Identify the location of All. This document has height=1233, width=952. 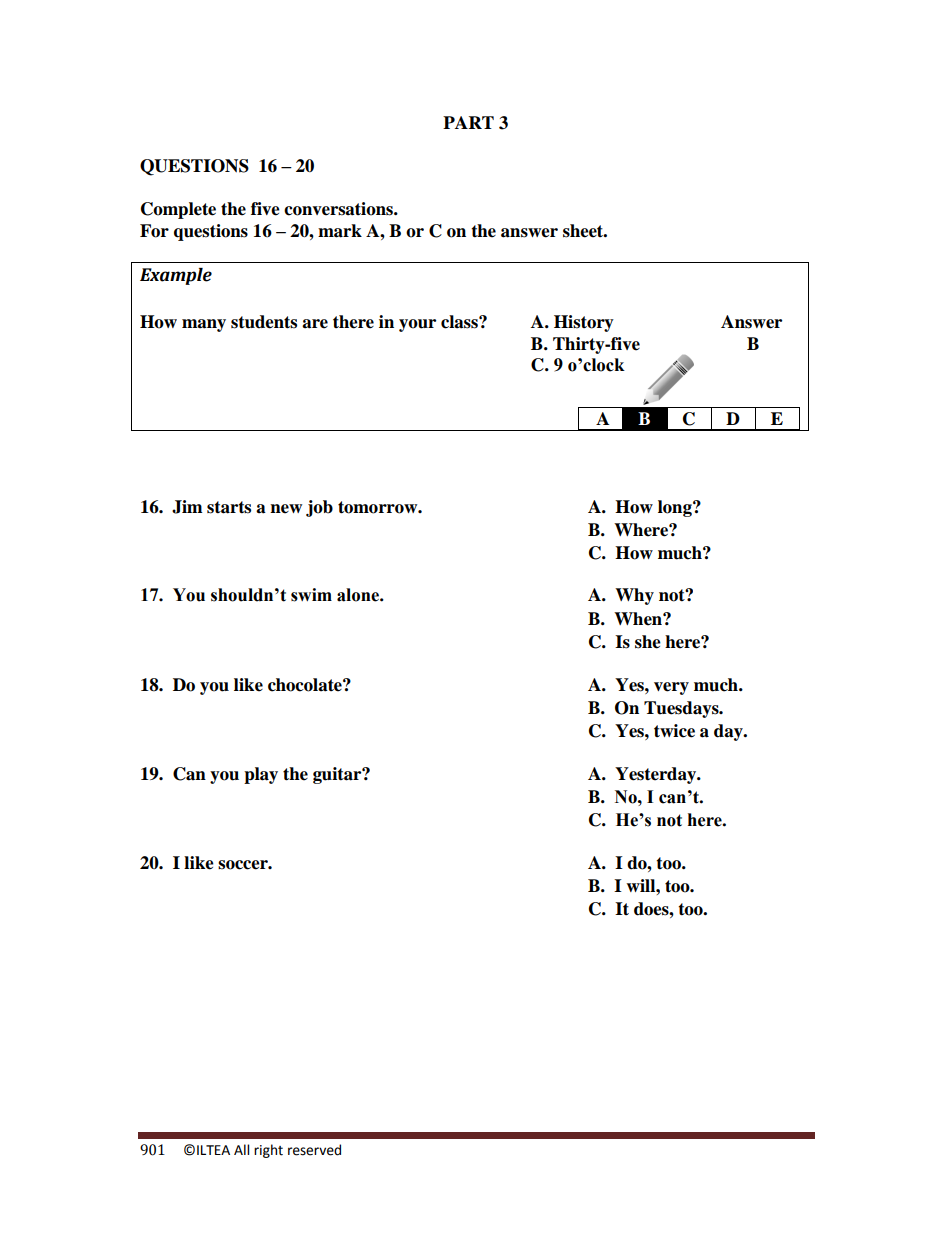
(241, 1149).
